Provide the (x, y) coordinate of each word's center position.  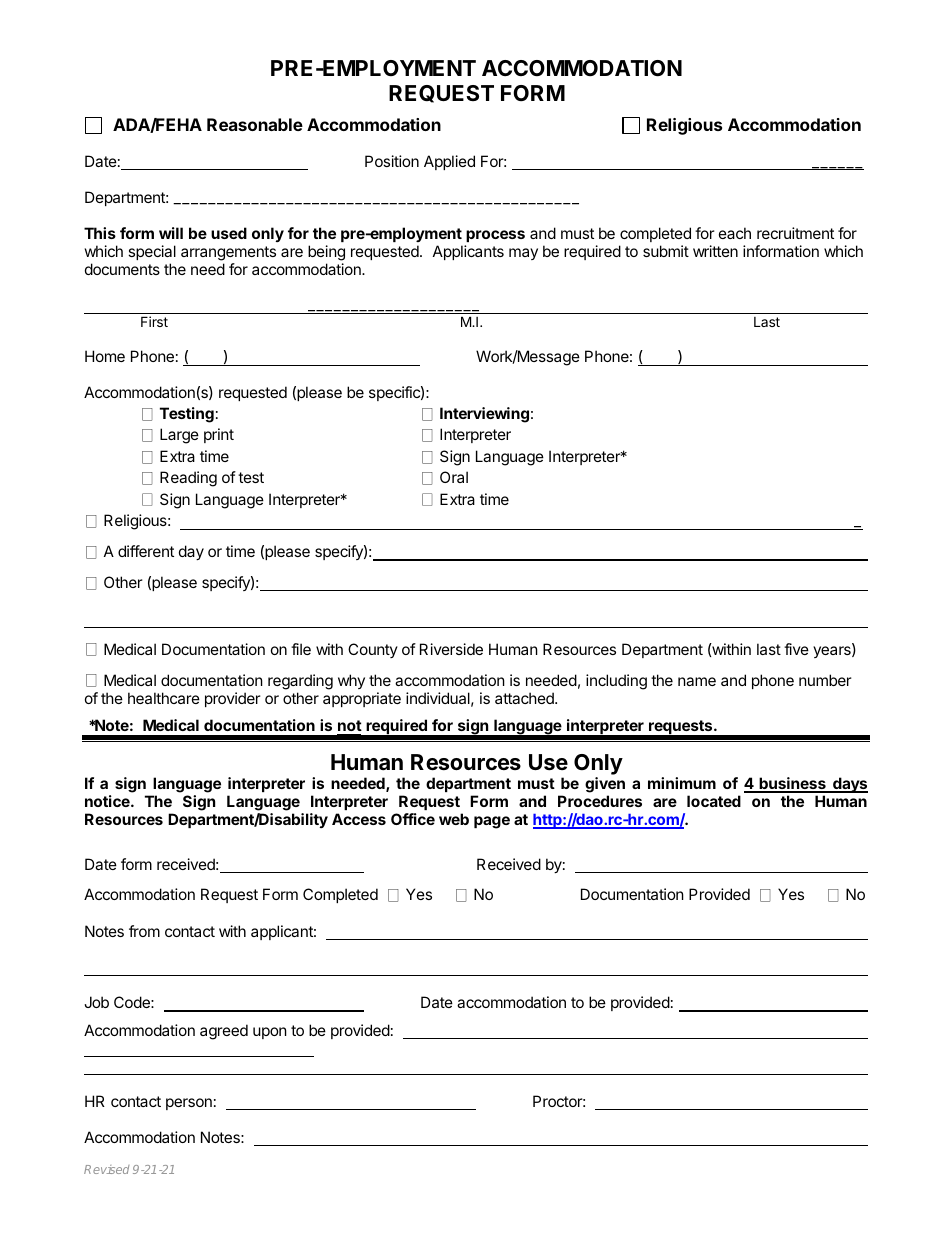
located (714, 801)
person (189, 1104)
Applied (449, 162)
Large (179, 436)
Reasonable (255, 124)
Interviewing (484, 415)
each (735, 233)
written (715, 251)
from (144, 931)
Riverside (451, 649)
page (492, 822)
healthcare (164, 698)
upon (270, 1033)
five (796, 649)
